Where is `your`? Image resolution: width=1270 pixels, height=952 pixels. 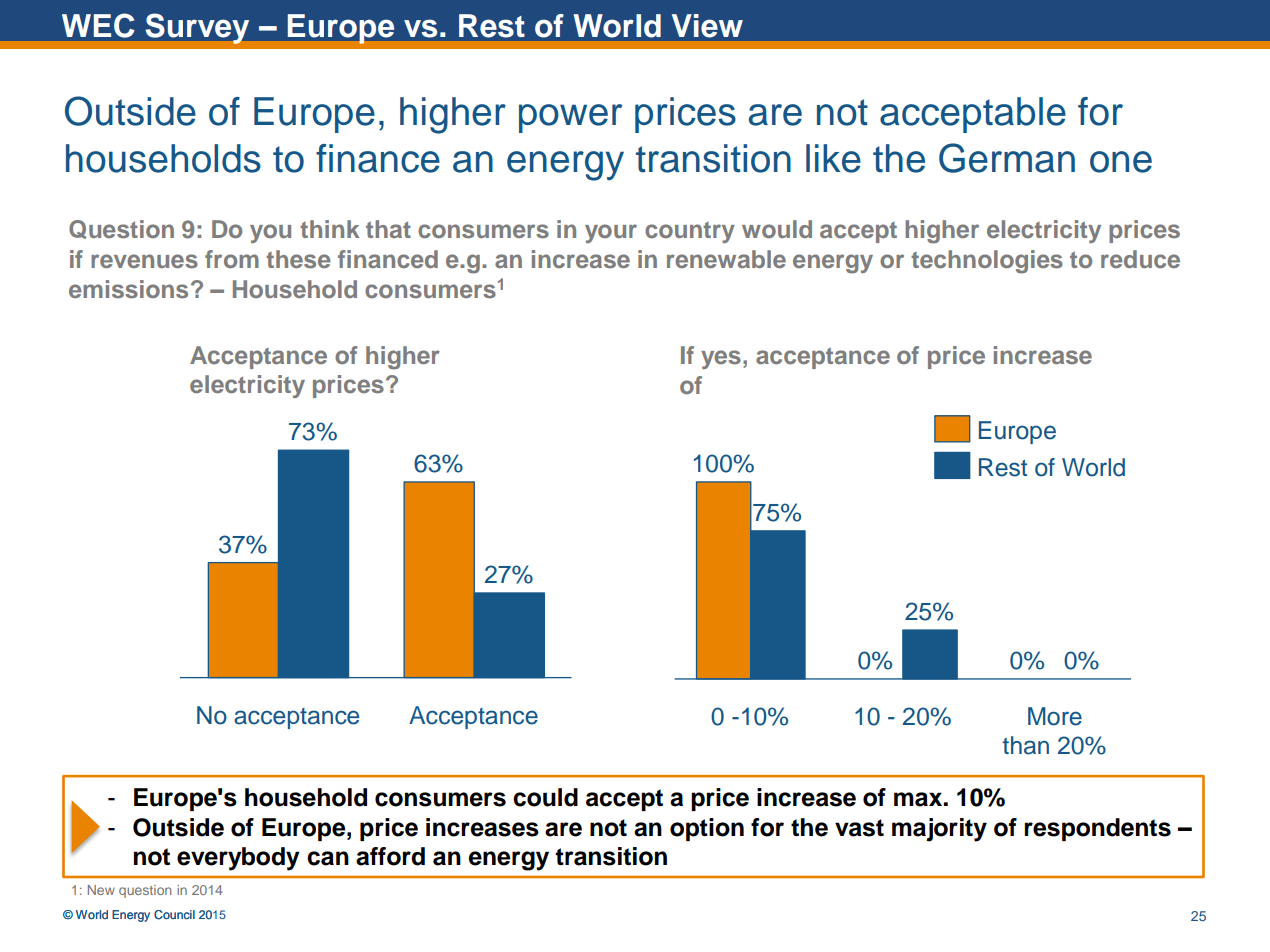 your is located at coordinates (611, 233).
